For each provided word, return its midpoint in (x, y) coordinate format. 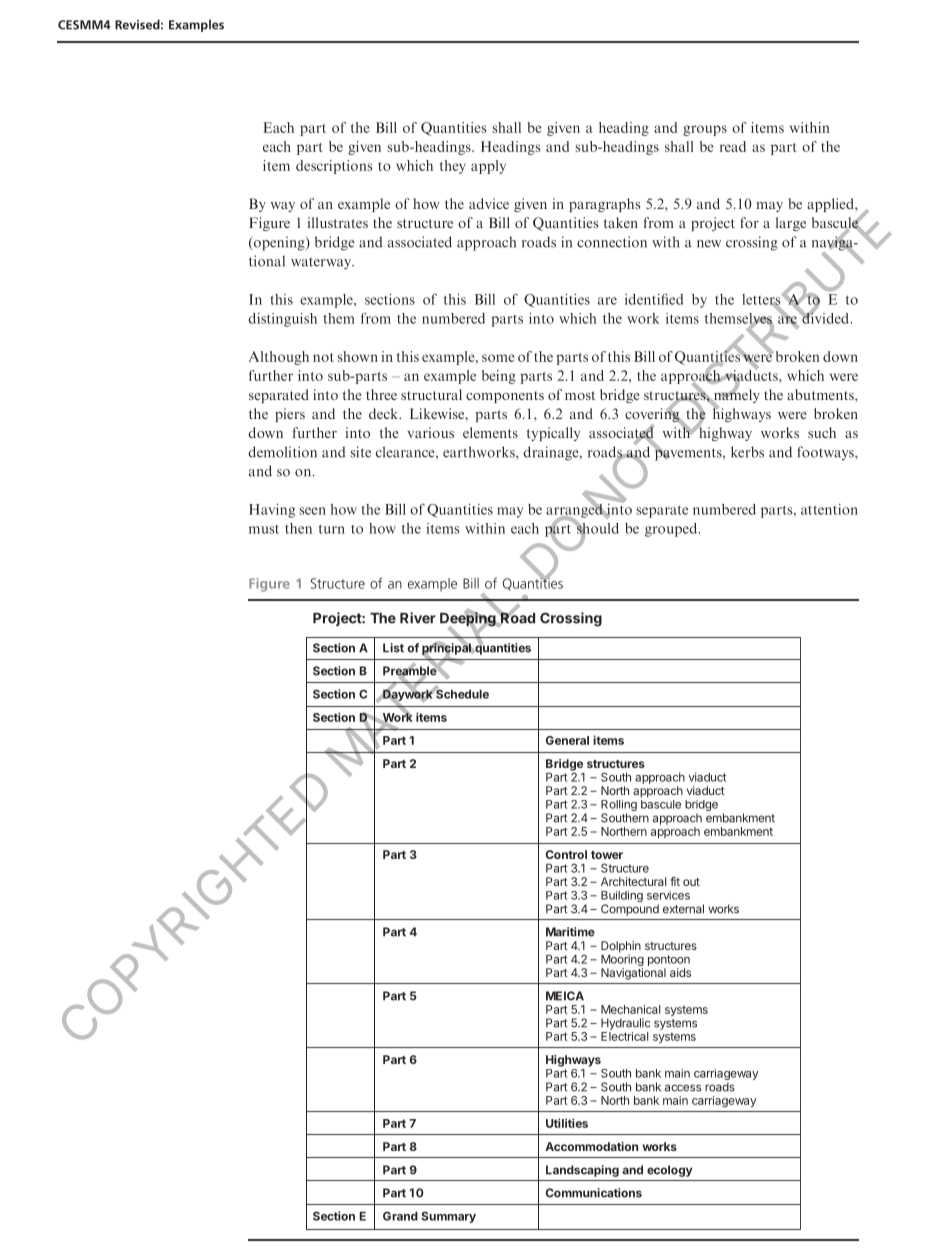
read (733, 146)
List (393, 648)
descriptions (334, 167)
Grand (400, 1216)
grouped (672, 530)
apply (488, 167)
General (567, 740)
